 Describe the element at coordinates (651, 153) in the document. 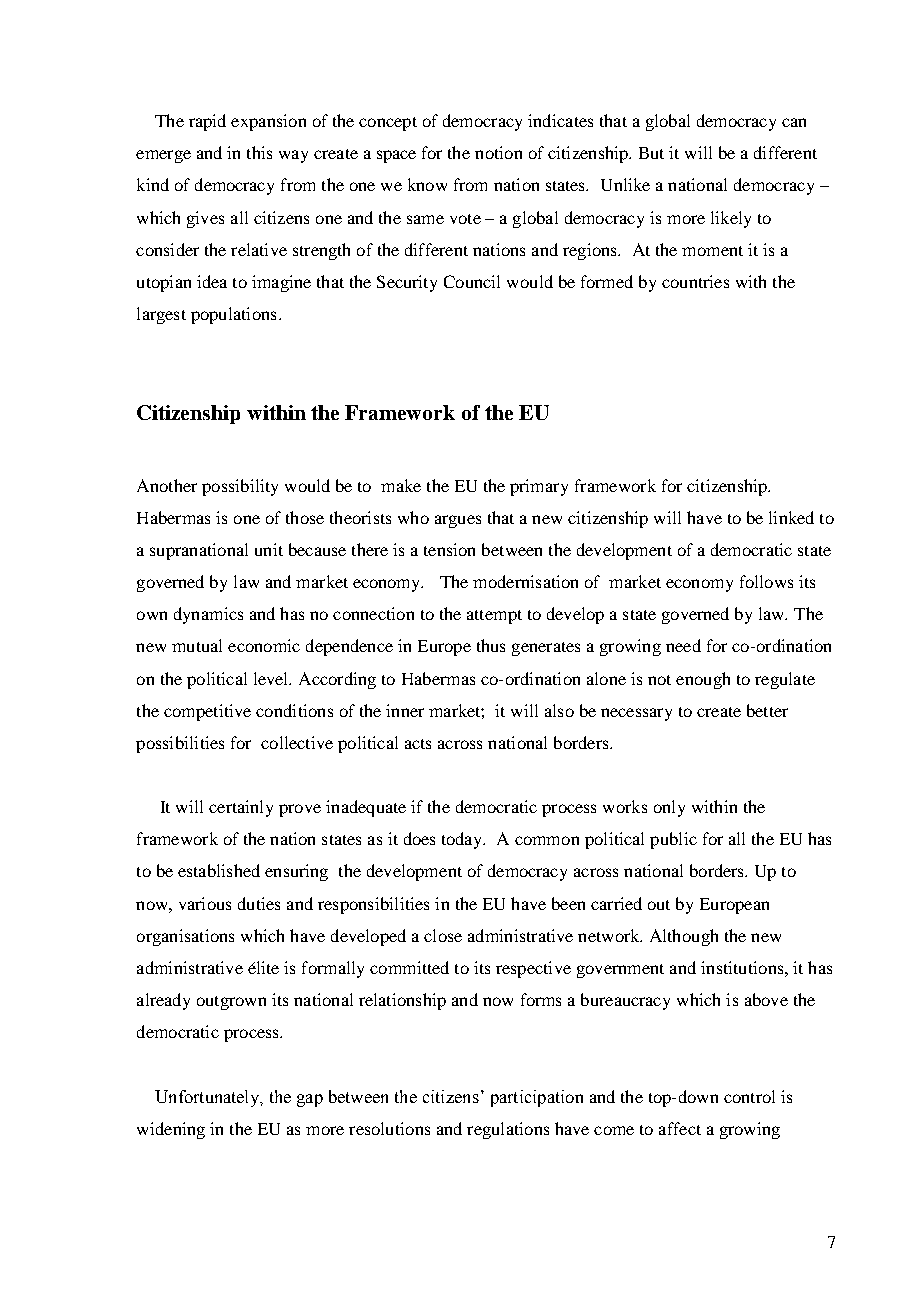

I see `But` at that location.
